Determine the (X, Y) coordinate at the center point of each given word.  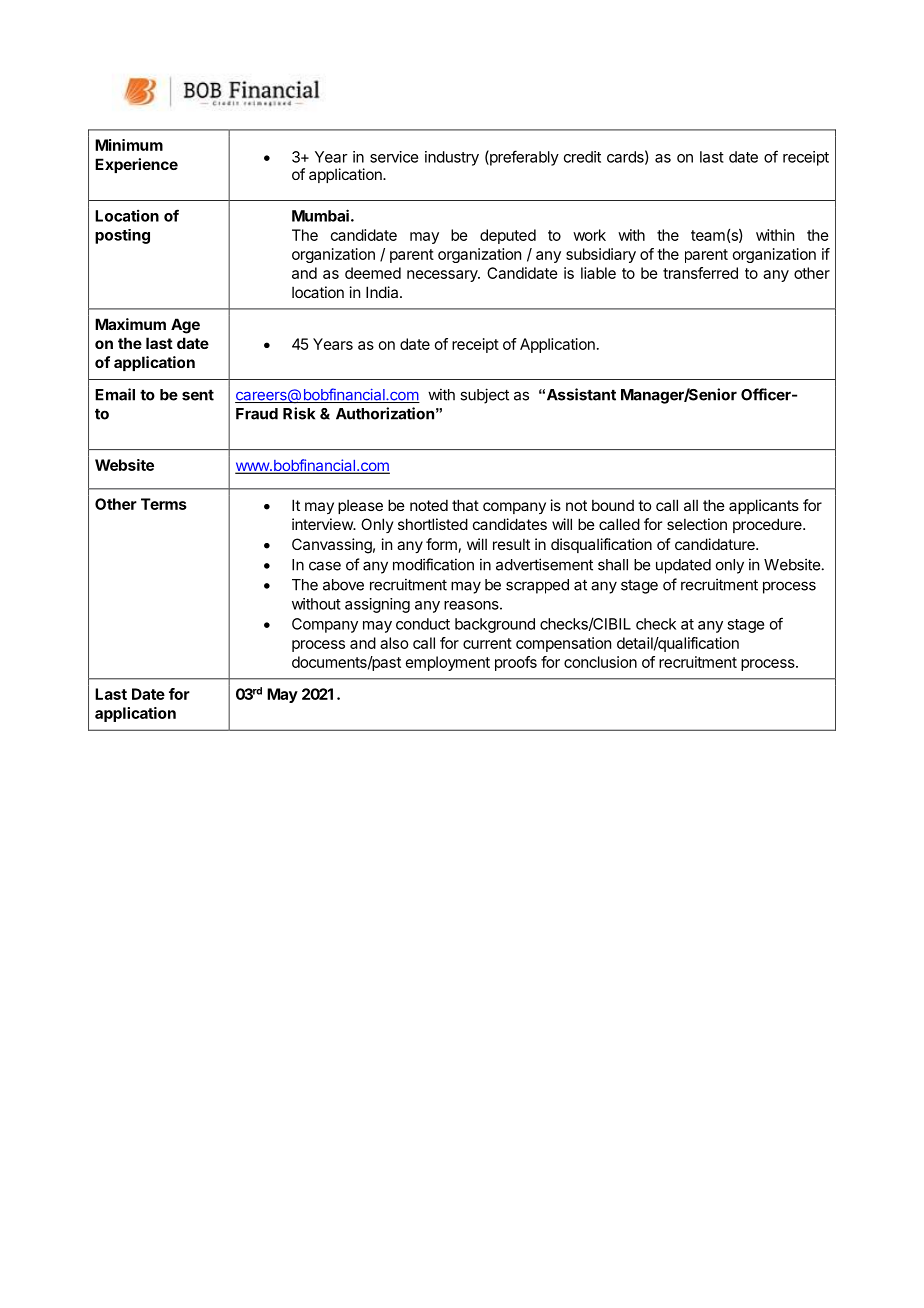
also (394, 643)
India (383, 292)
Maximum (130, 324)
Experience (136, 165)
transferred (700, 273)
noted (429, 505)
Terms (164, 504)
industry (452, 158)
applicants (764, 506)
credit (582, 157)
